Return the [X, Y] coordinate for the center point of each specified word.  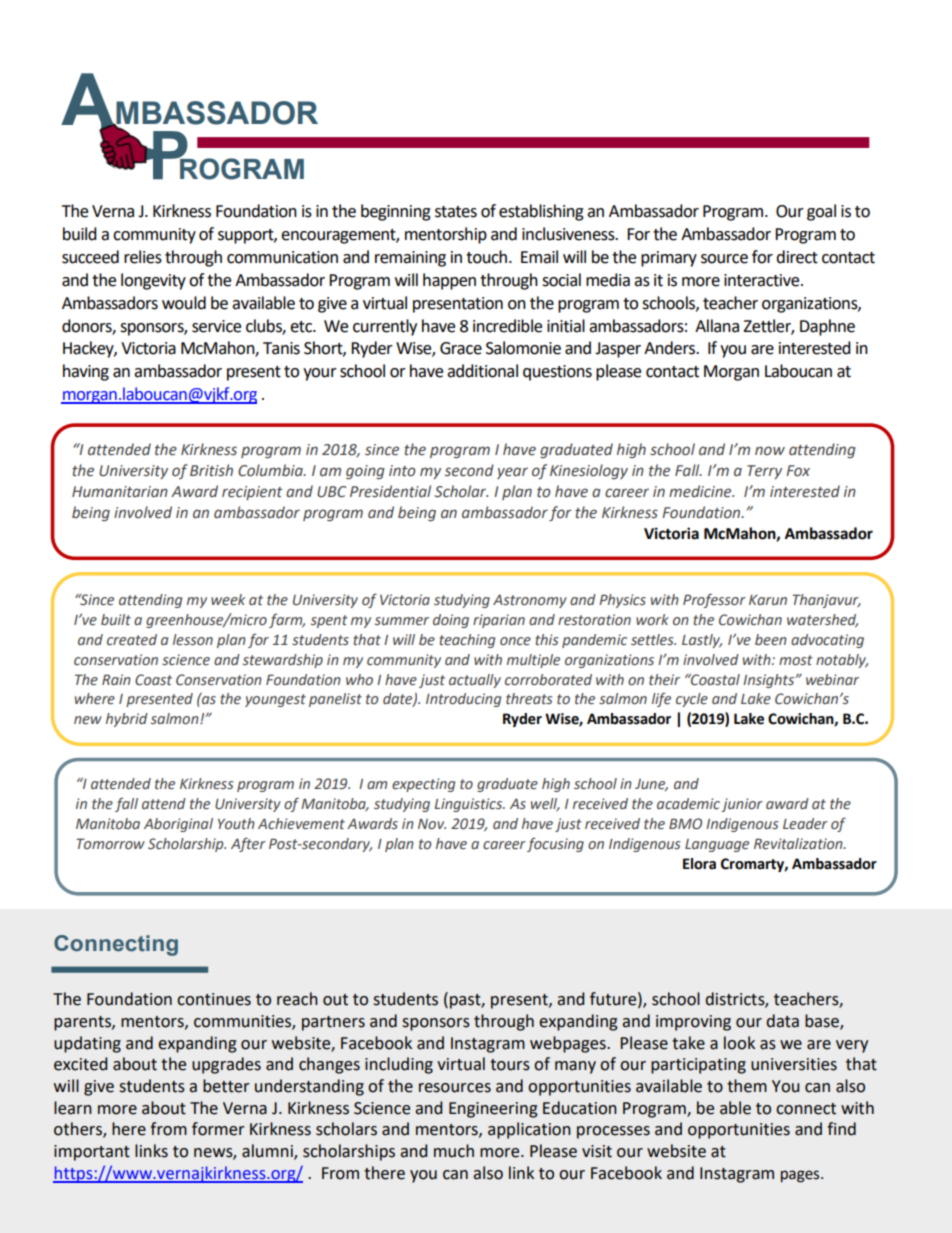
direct [797, 257]
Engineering [493, 1110]
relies [143, 257]
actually [475, 681]
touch [488, 257]
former [218, 1129]
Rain [116, 679]
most [796, 660]
